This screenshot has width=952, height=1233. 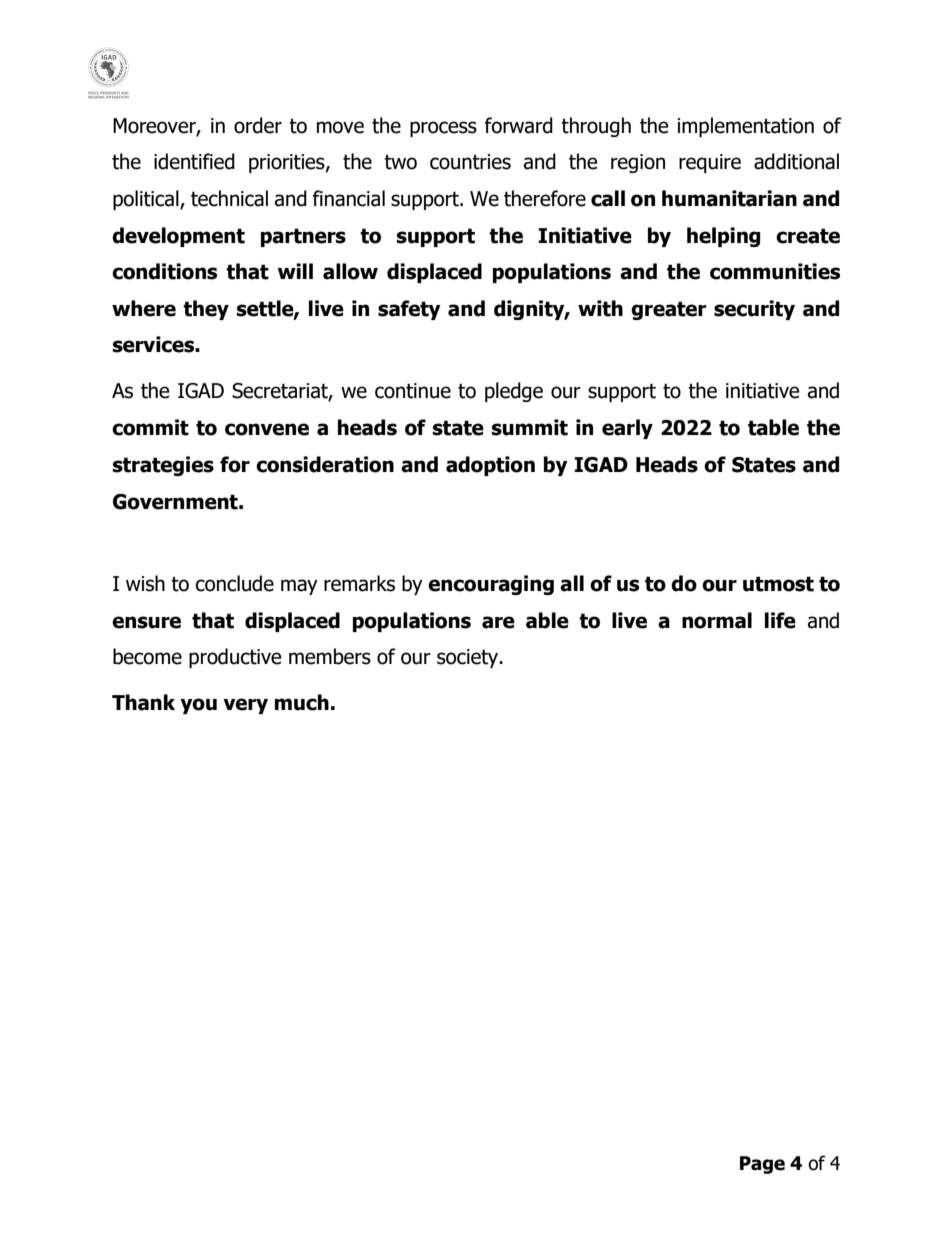 What do you see at coordinates (717, 620) in the screenshot?
I see `normal` at bounding box center [717, 620].
